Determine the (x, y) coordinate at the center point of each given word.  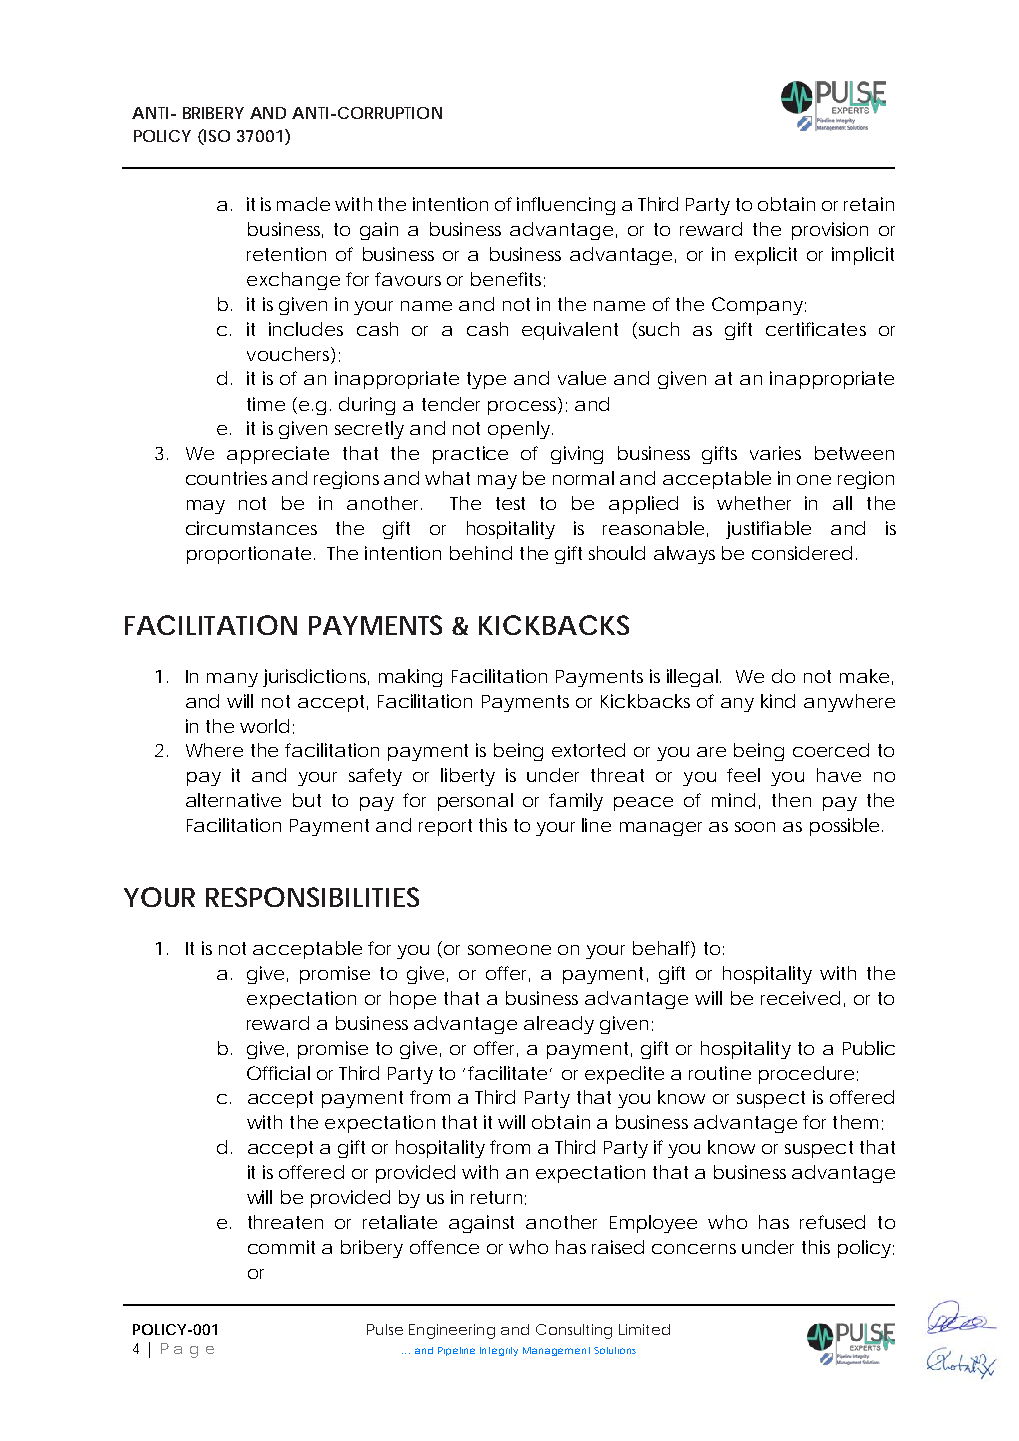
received (800, 998)
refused (832, 1222)
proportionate (249, 555)
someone (509, 950)
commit (281, 1247)
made (303, 204)
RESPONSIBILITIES (312, 897)
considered (802, 553)
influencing (566, 206)
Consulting (574, 1331)
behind (481, 553)
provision (830, 231)
